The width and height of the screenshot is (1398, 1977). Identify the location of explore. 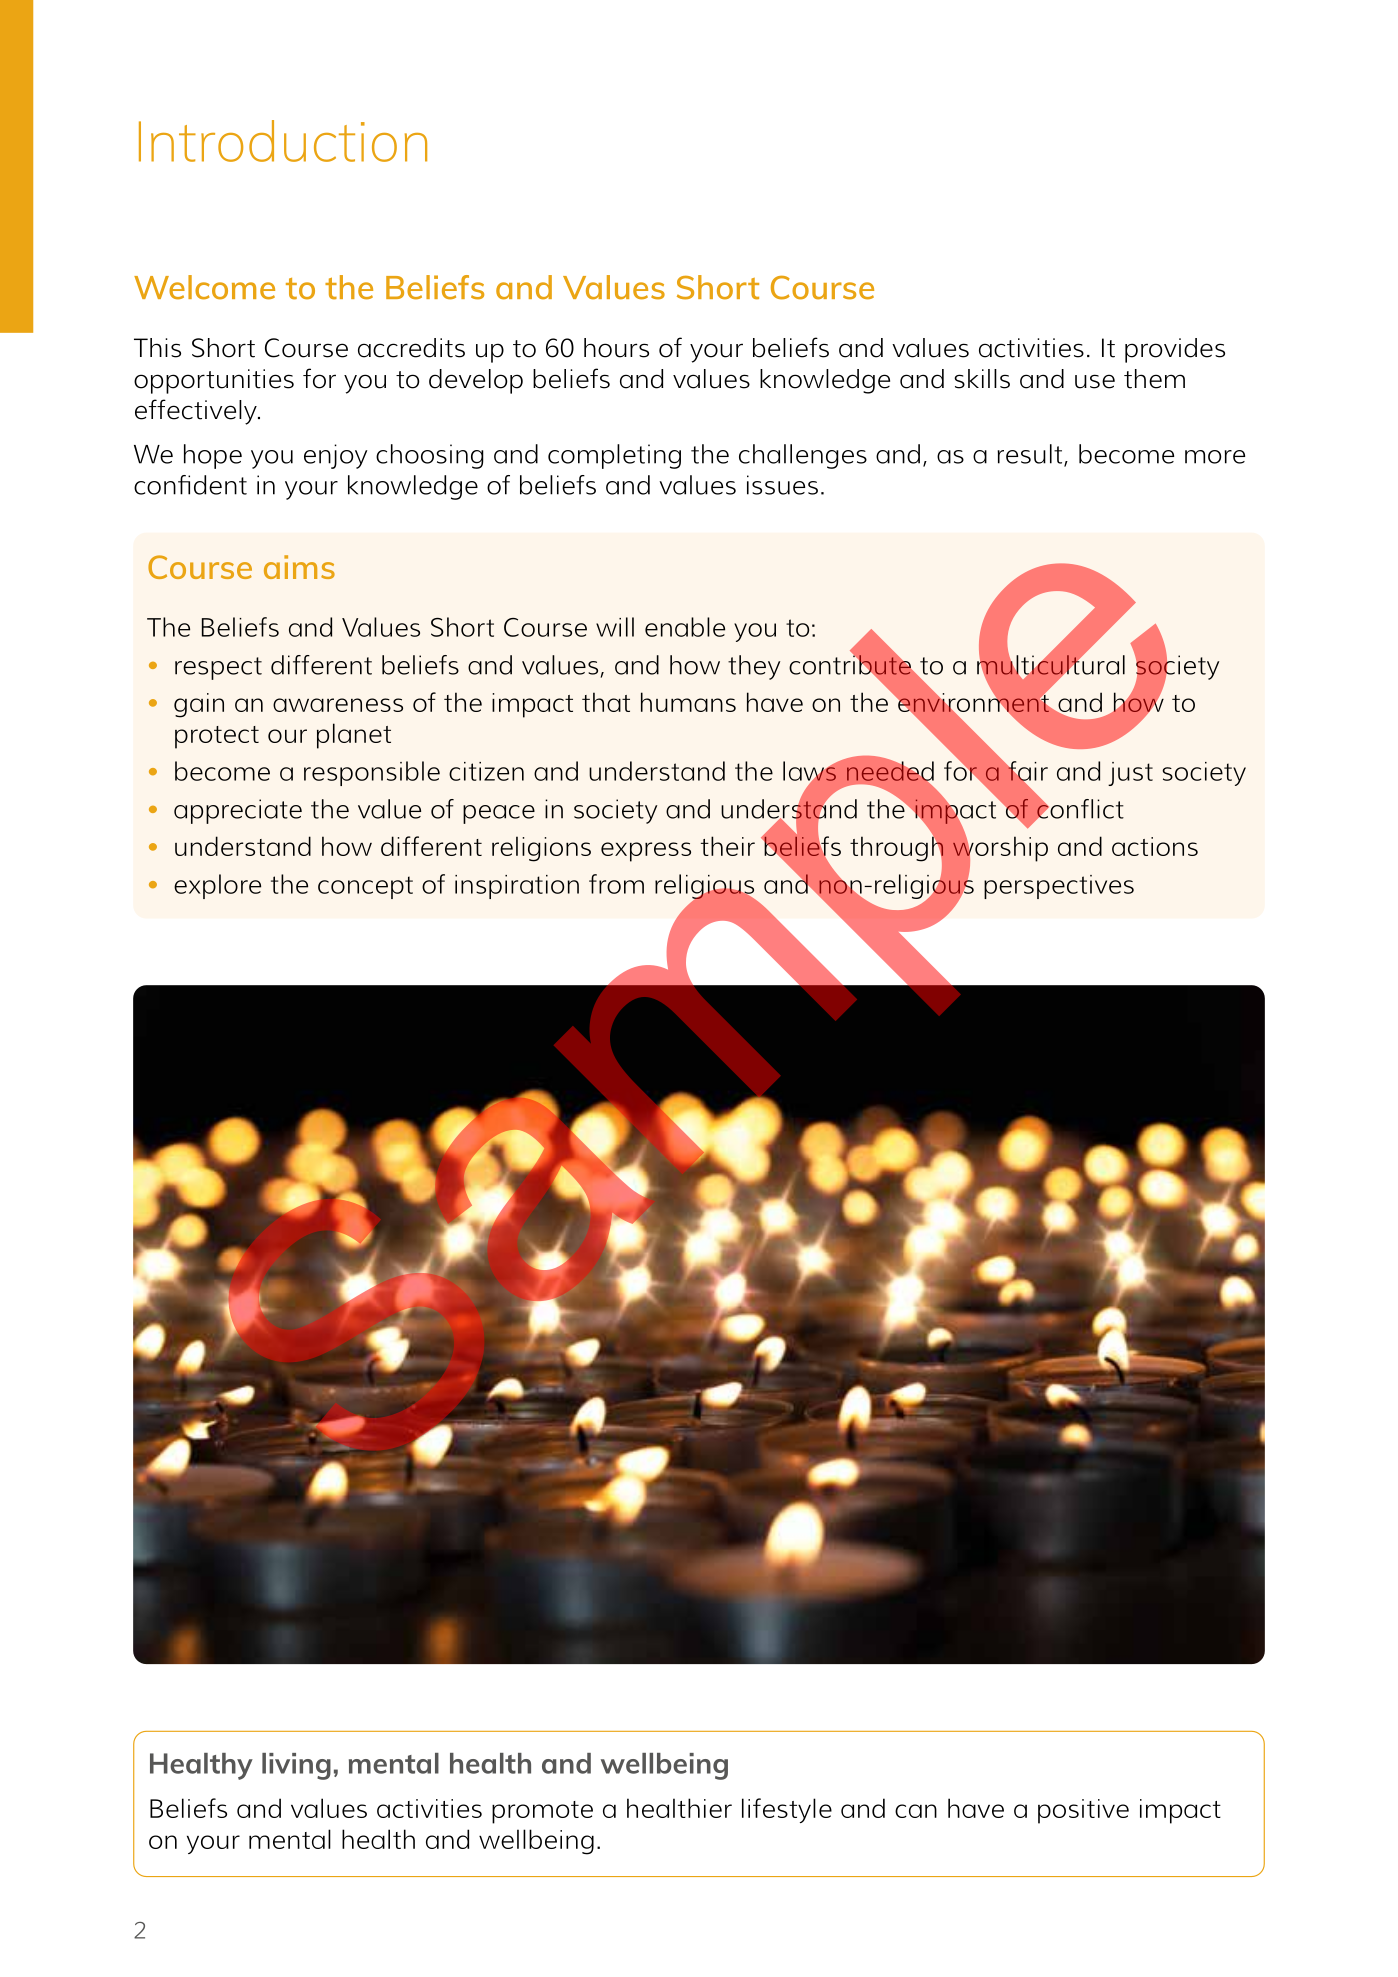
(217, 886).
